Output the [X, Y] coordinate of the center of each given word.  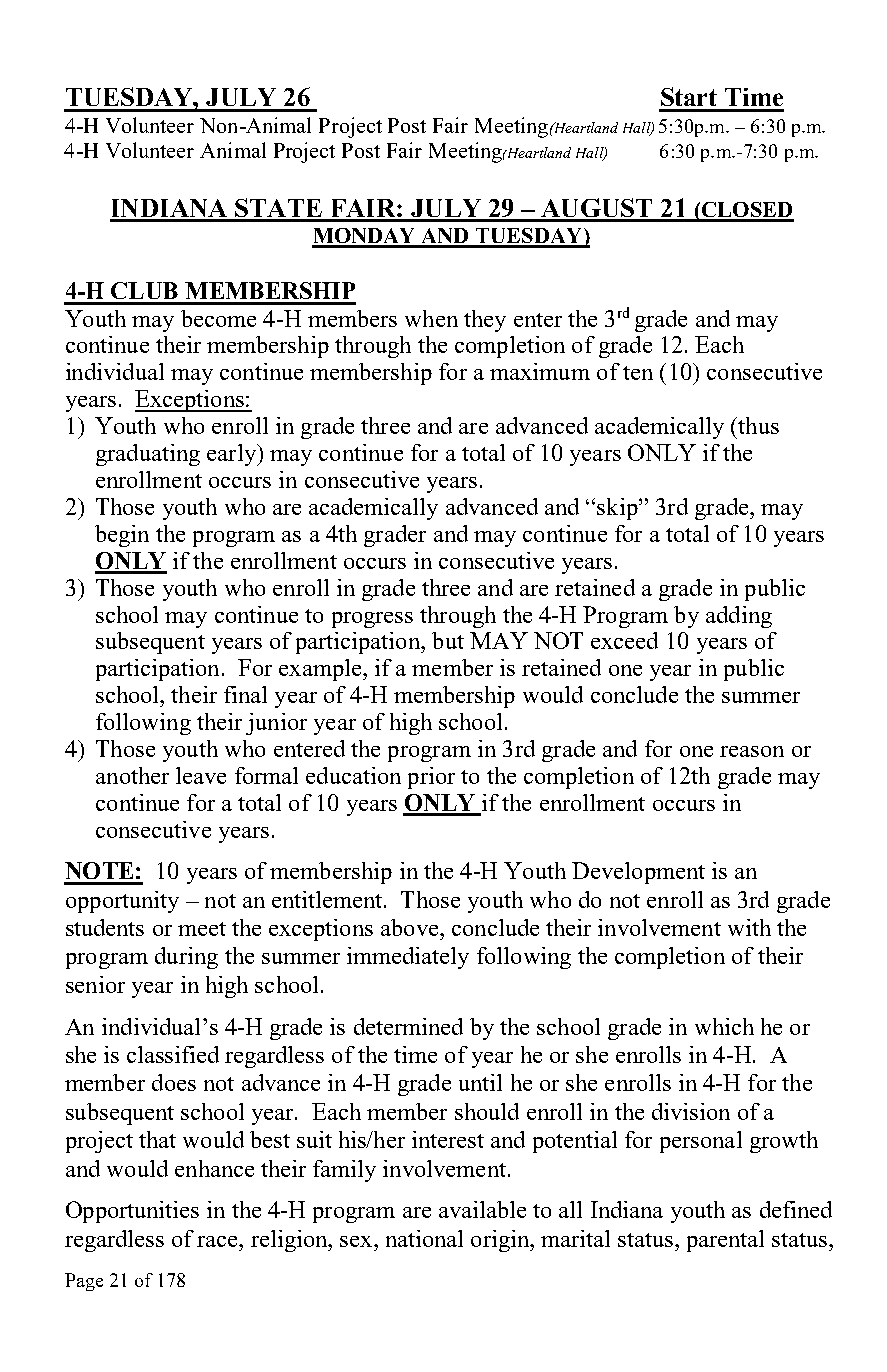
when [431, 318]
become [218, 318]
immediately [408, 958]
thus [757, 425]
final [245, 694]
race [218, 1241]
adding [739, 617]
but [448, 640]
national [424, 1238]
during [186, 958]
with [749, 927]
